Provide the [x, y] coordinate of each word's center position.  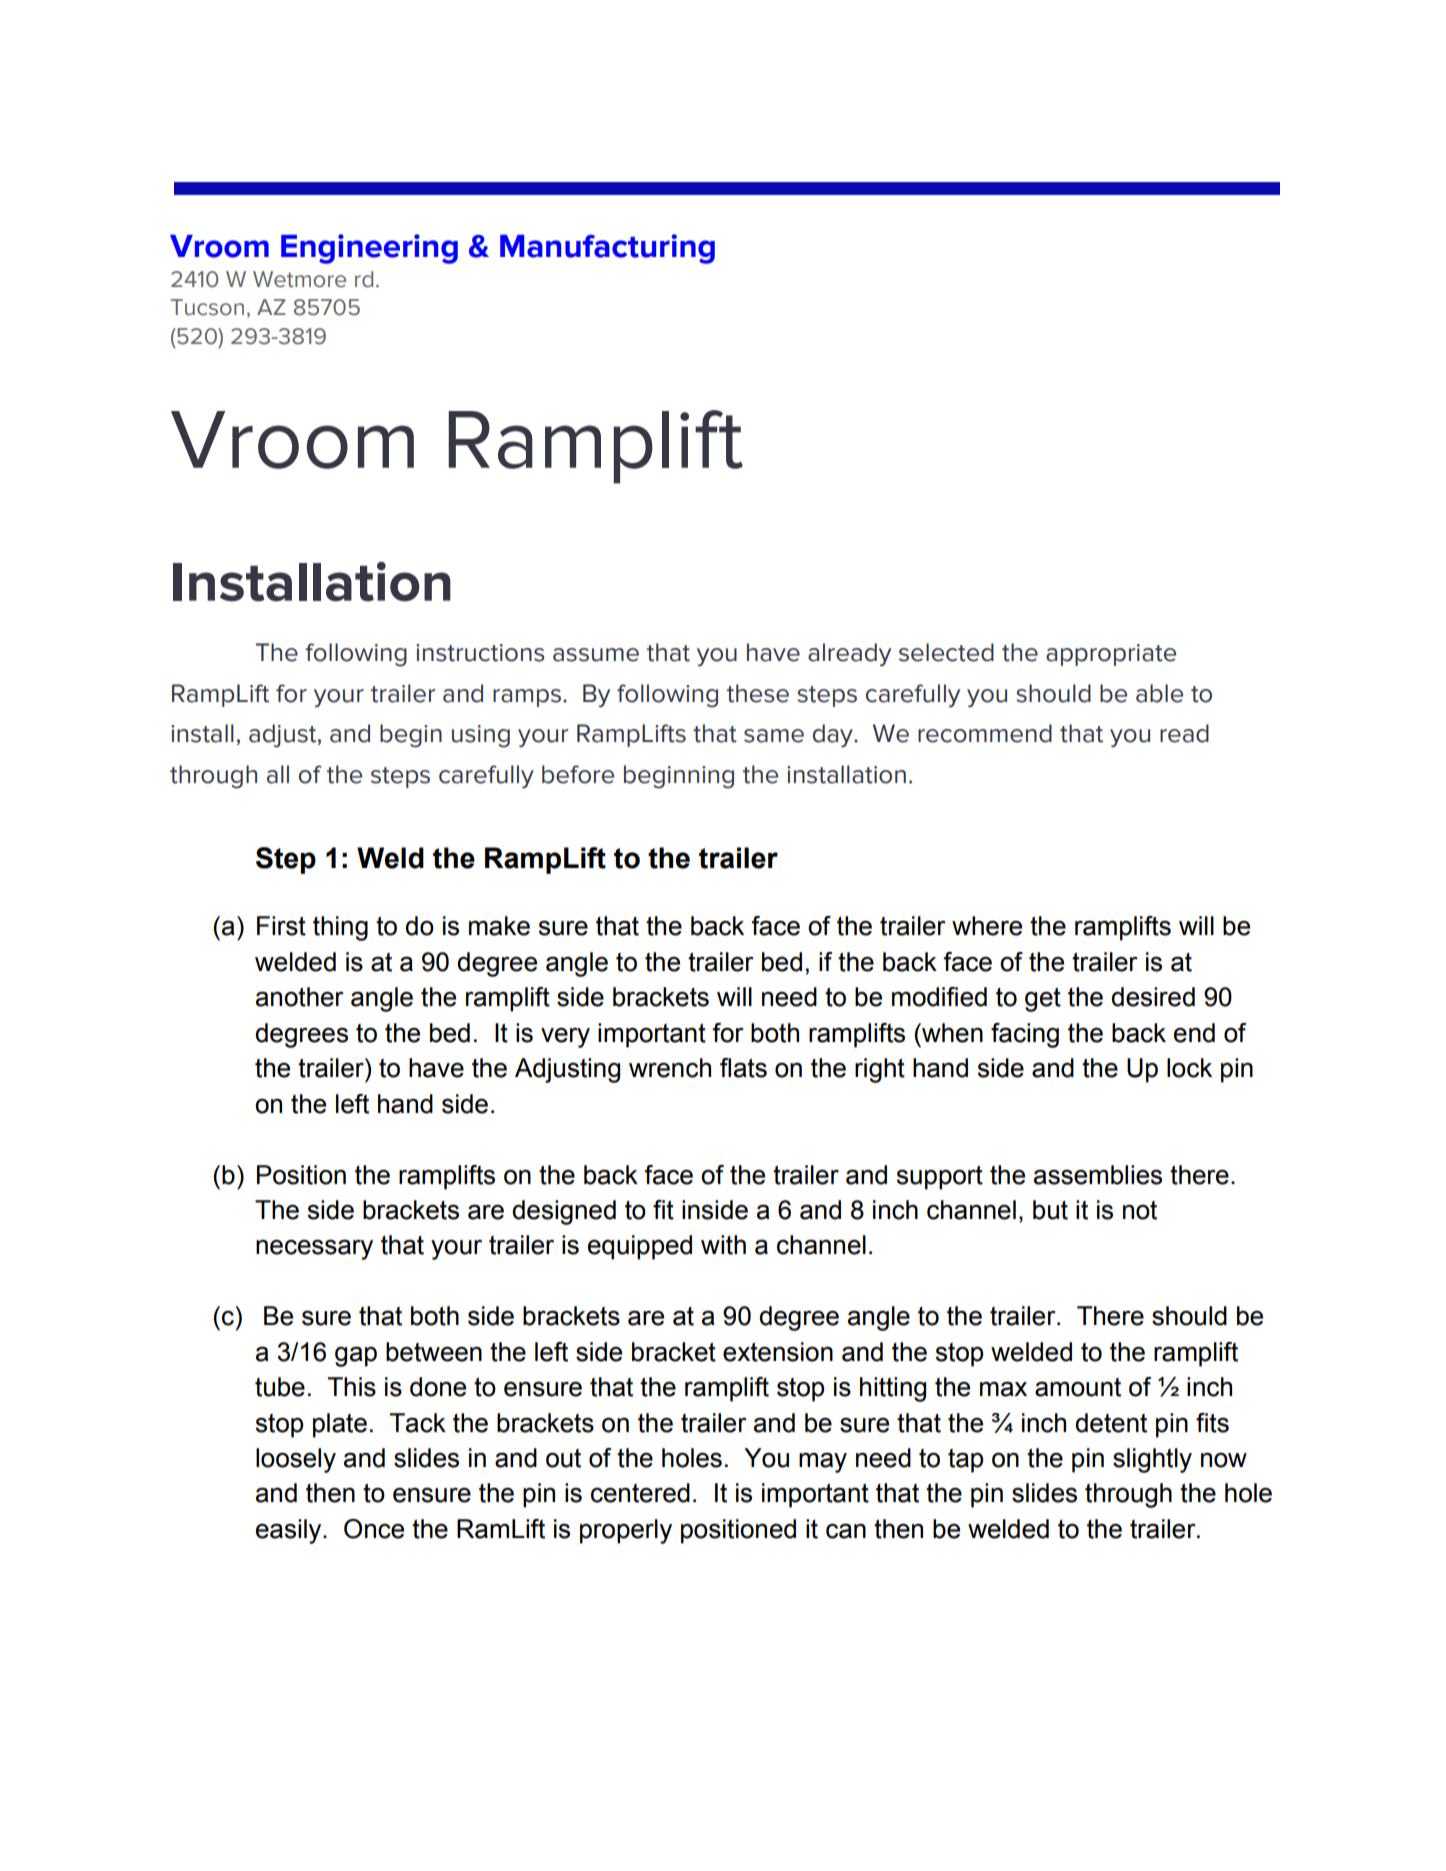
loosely [296, 1460]
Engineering [369, 249]
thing [340, 928]
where [987, 926]
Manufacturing [607, 249]
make [499, 926]
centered [640, 1493]
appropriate [1111, 655]
